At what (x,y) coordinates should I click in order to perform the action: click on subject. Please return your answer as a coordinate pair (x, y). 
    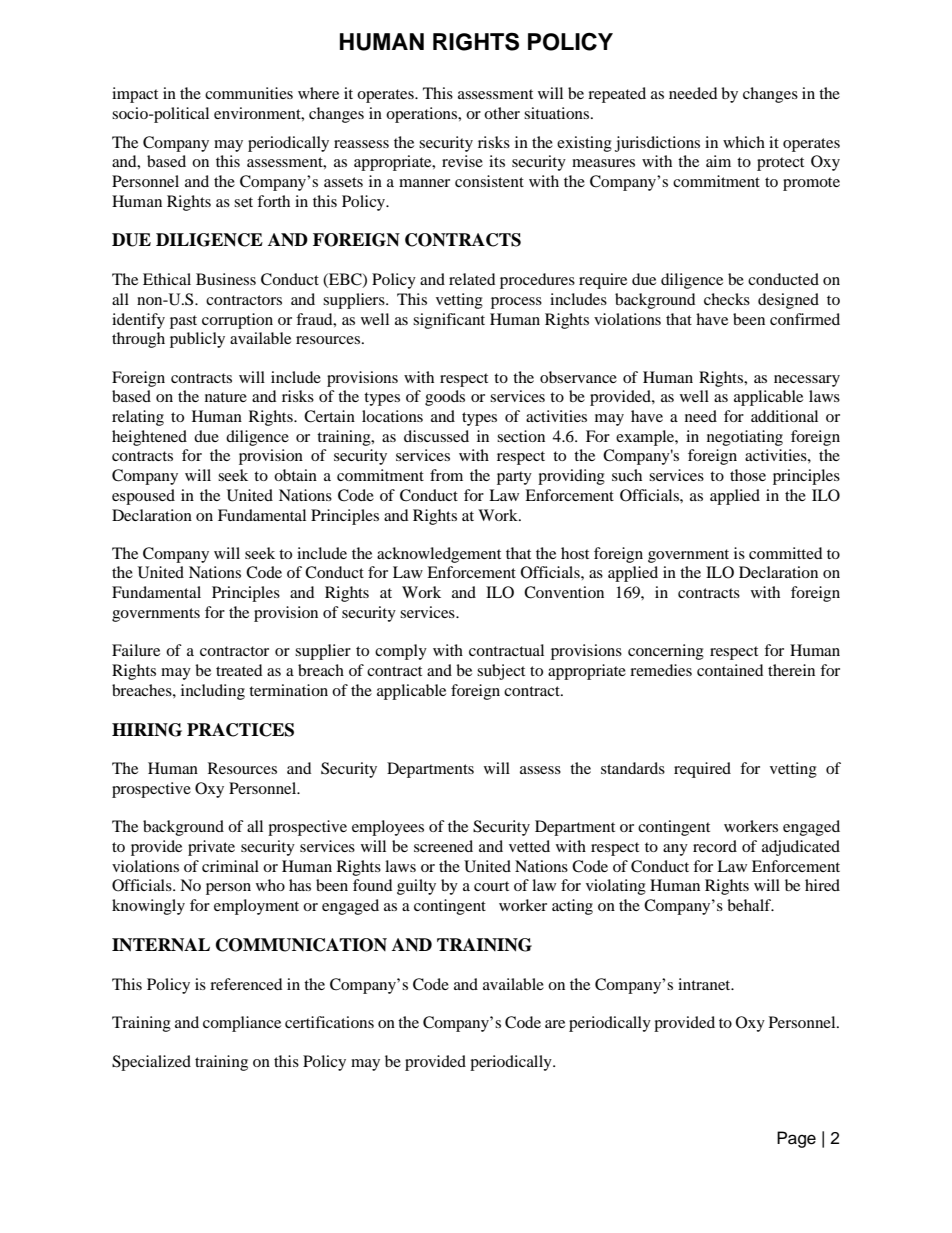
    Looking at the image, I should click on (501, 672).
